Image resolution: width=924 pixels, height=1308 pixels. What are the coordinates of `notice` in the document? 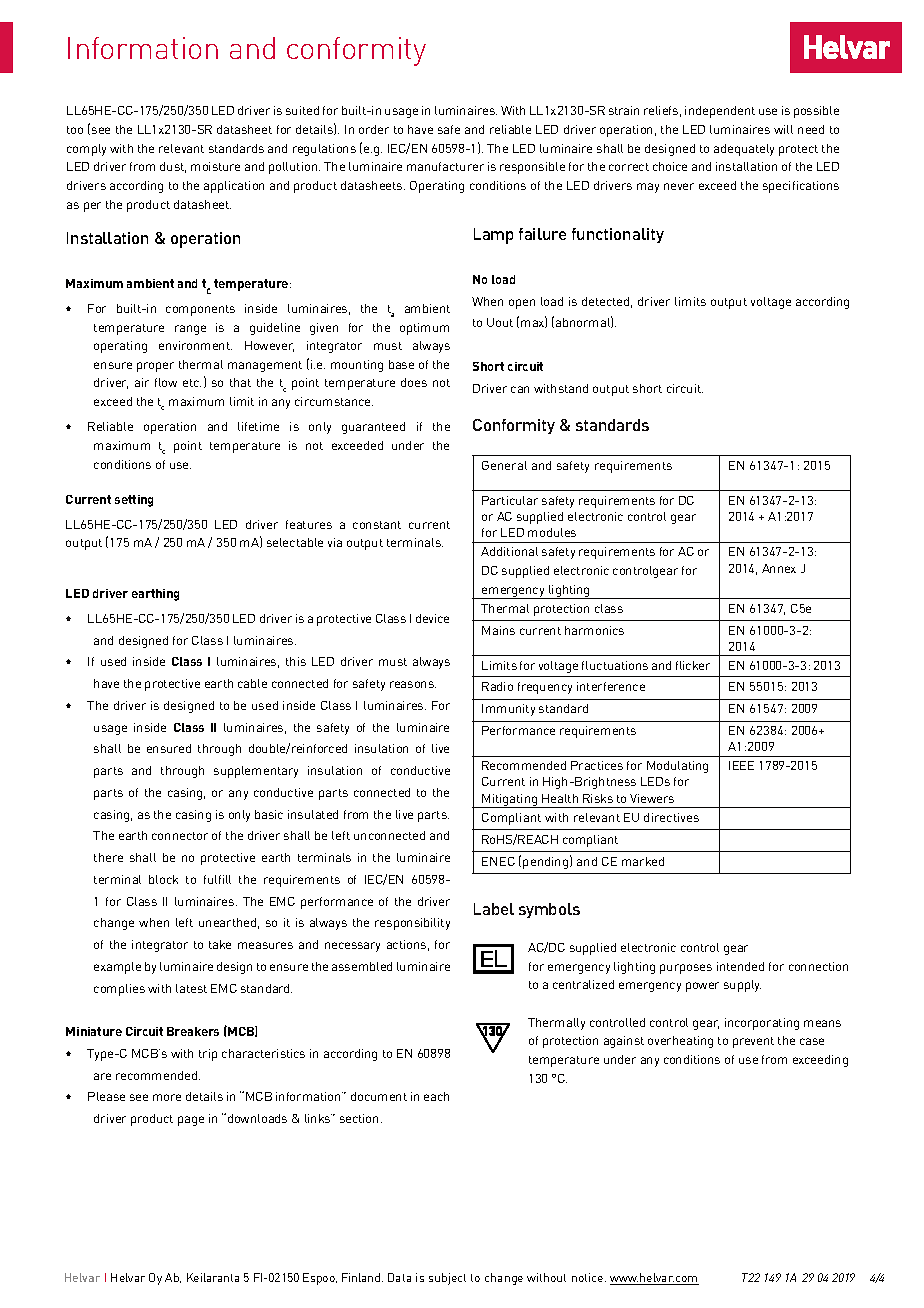 It's located at (589, 1277).
